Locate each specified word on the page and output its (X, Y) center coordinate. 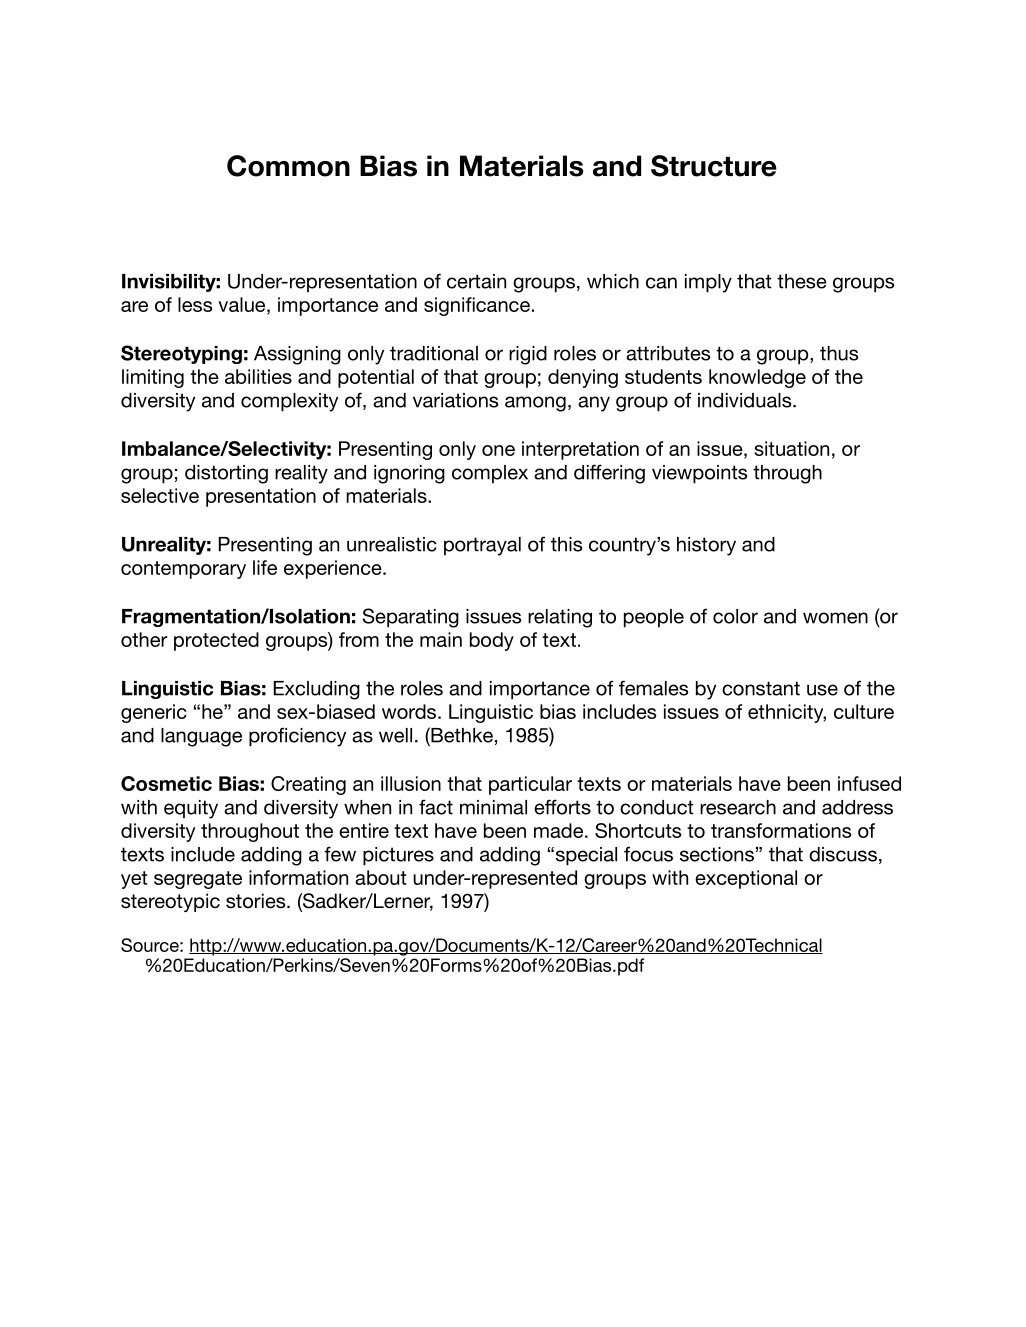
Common (288, 166)
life (265, 567)
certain (476, 281)
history (706, 546)
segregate (198, 880)
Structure (714, 166)
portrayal (482, 546)
